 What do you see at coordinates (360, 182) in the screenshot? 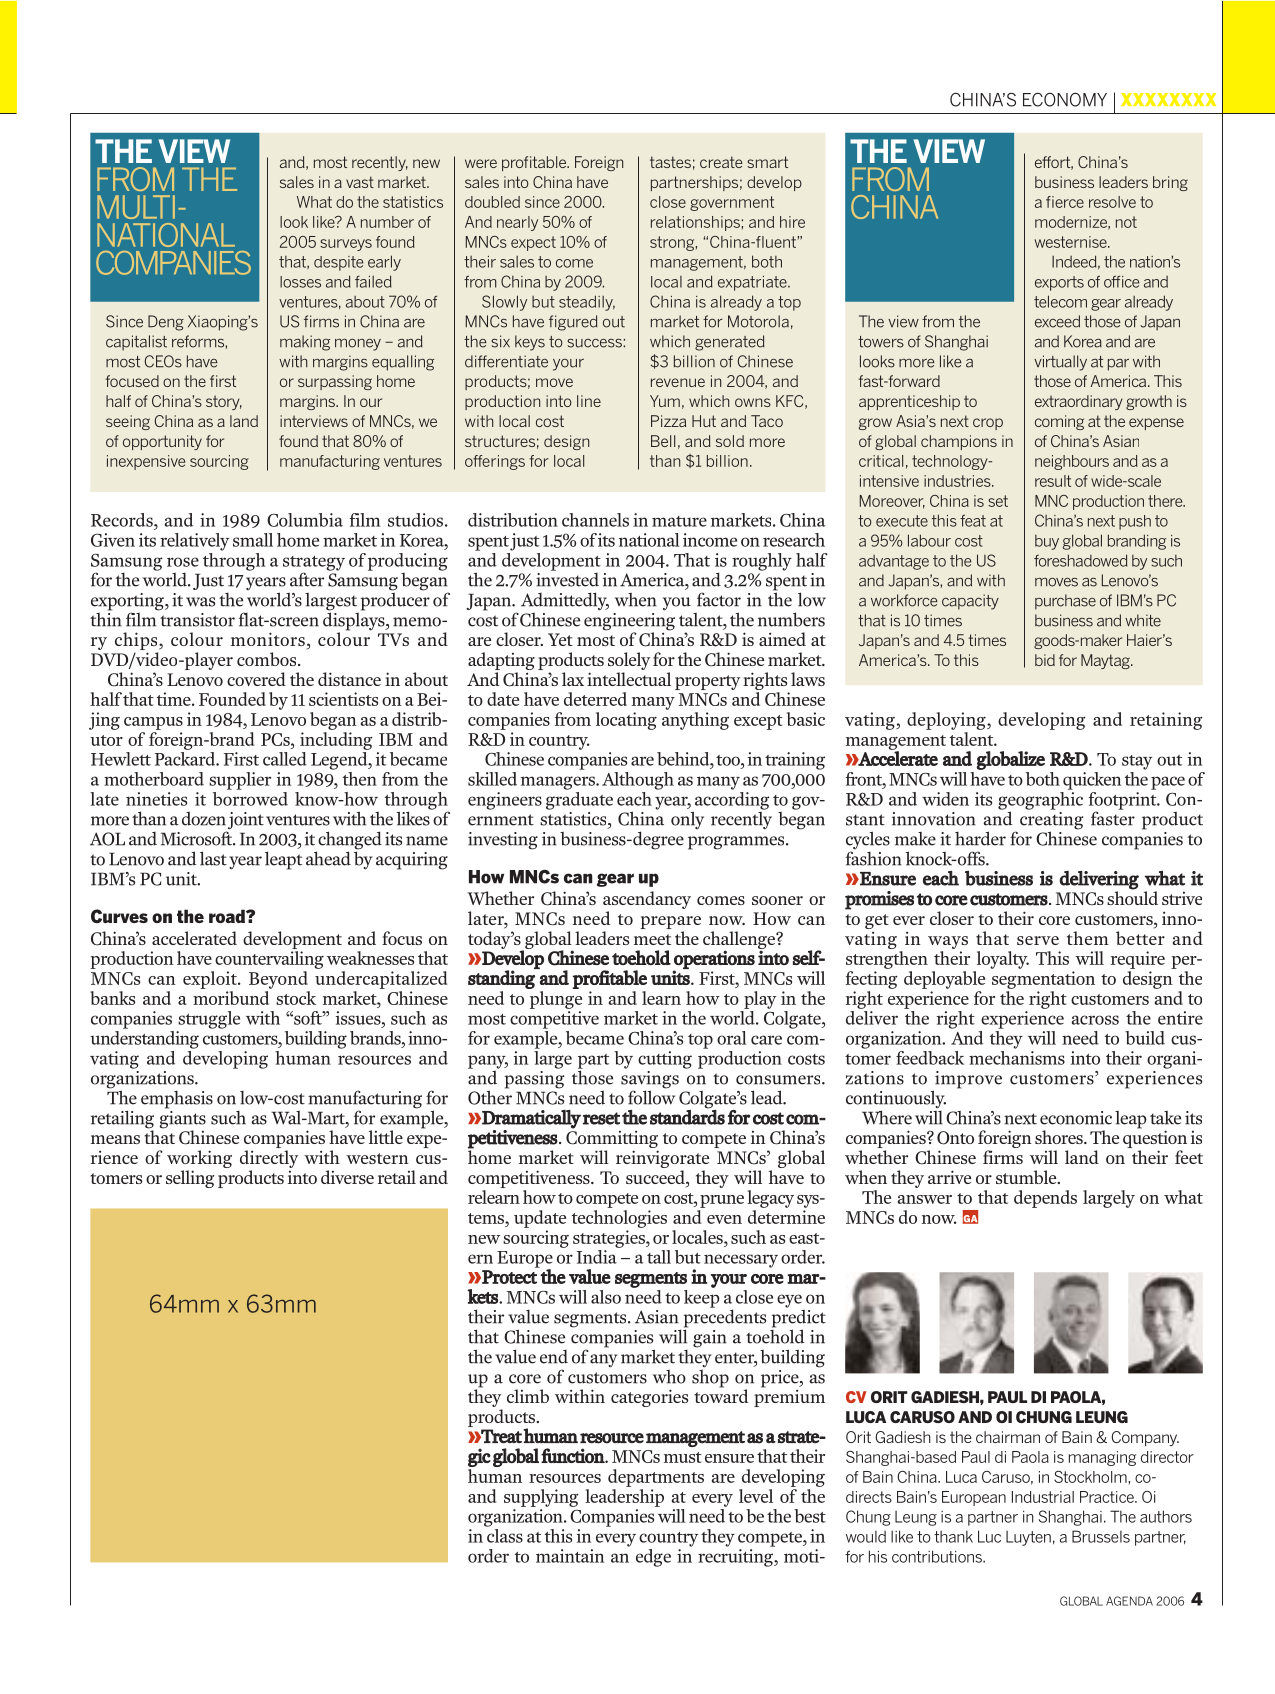
I see `vast` at bounding box center [360, 182].
